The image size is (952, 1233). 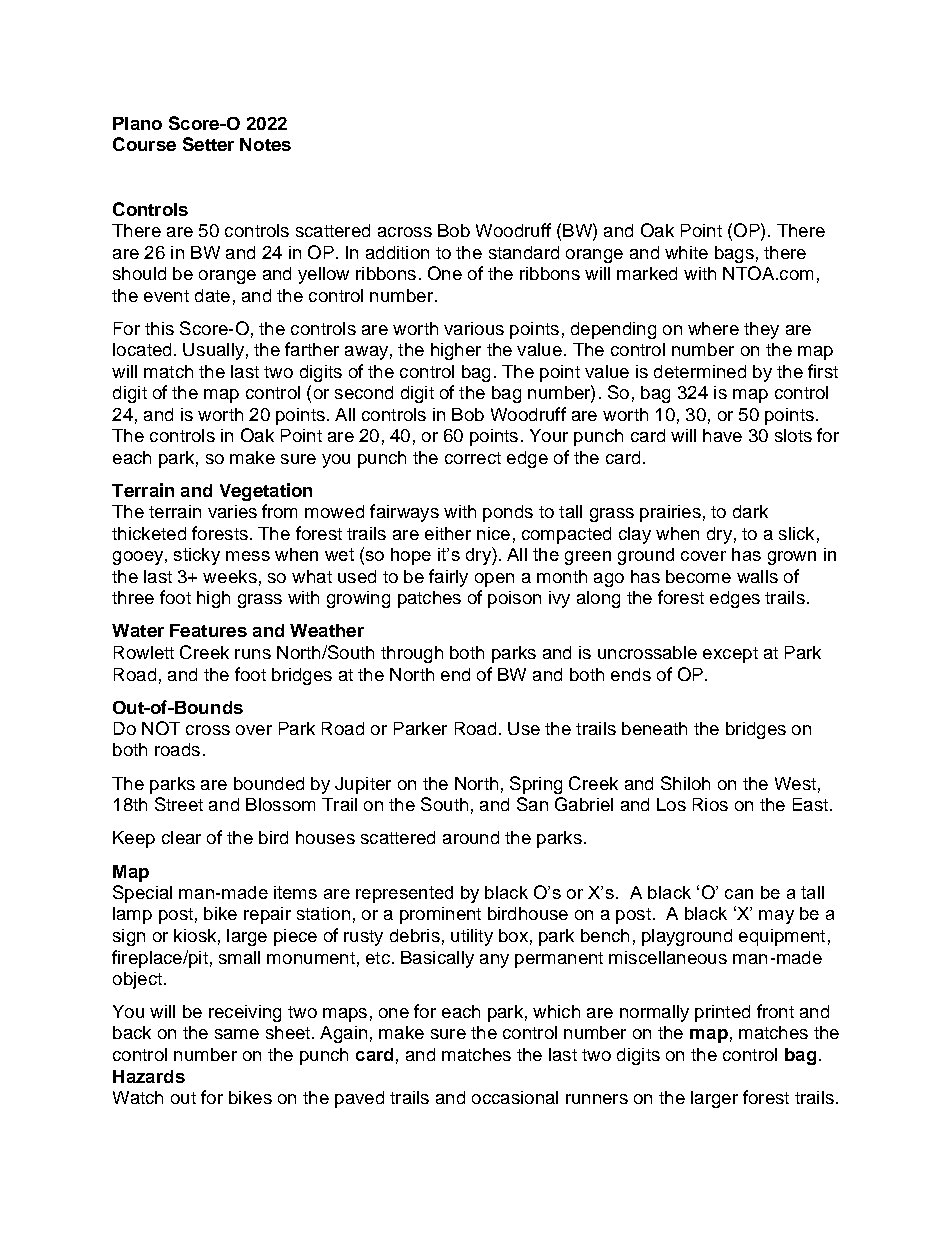 What do you see at coordinates (536, 785) in the screenshot?
I see `Spring` at bounding box center [536, 785].
